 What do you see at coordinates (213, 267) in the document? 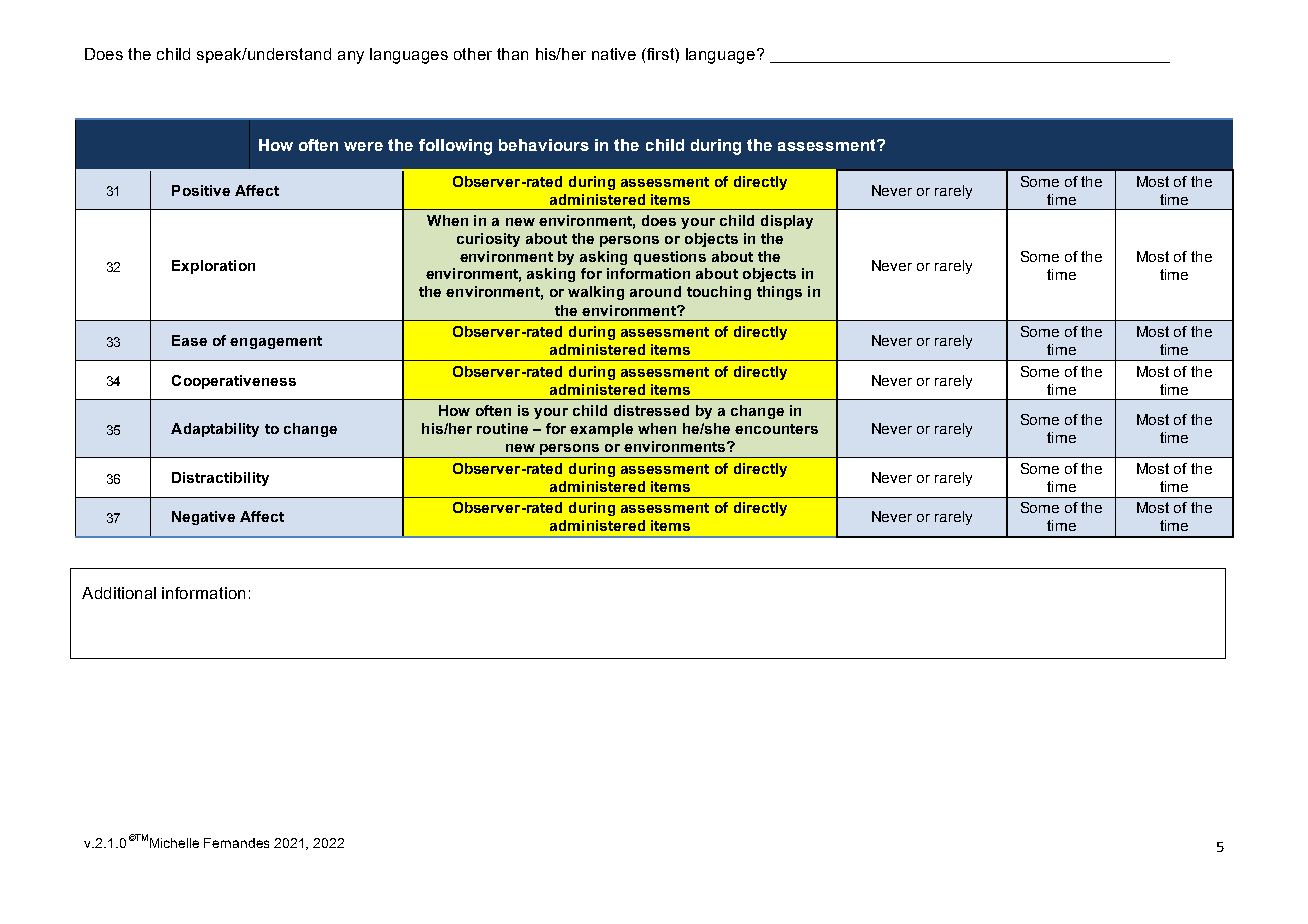
I see `Exploration` at bounding box center [213, 267].
